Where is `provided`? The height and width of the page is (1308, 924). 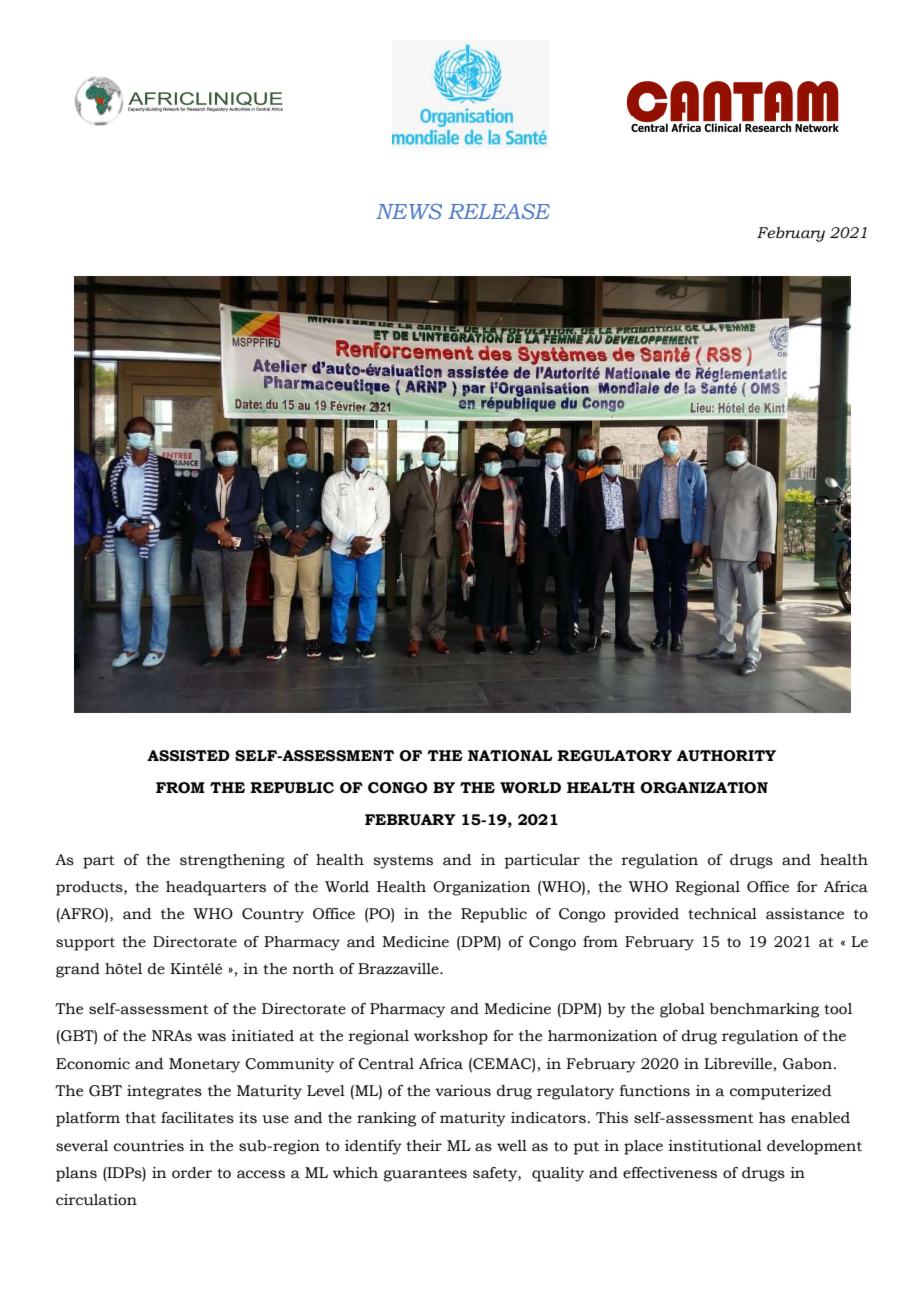
provided is located at coordinates (646, 915).
